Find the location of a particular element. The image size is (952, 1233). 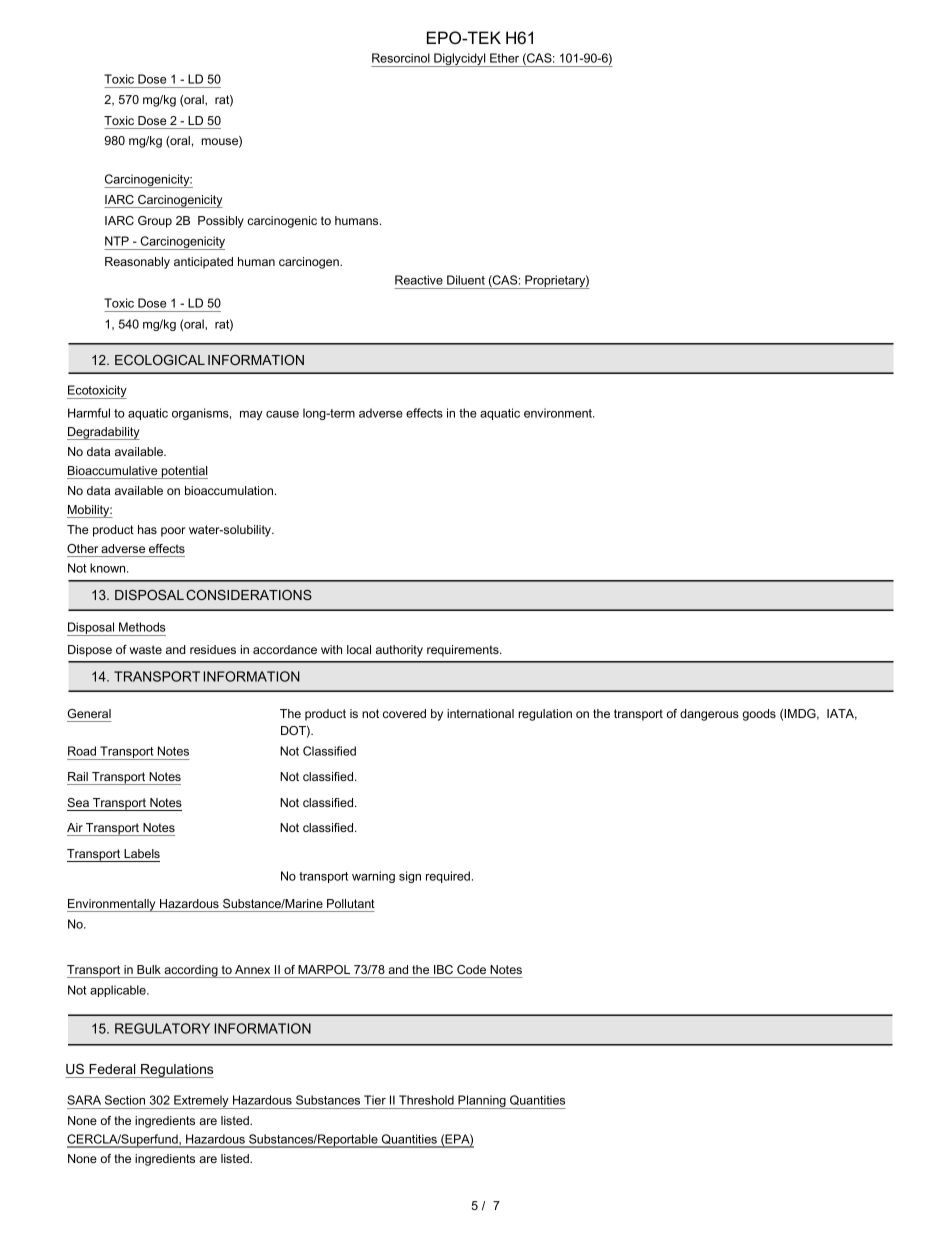

Resorcinol is located at coordinates (401, 58).
